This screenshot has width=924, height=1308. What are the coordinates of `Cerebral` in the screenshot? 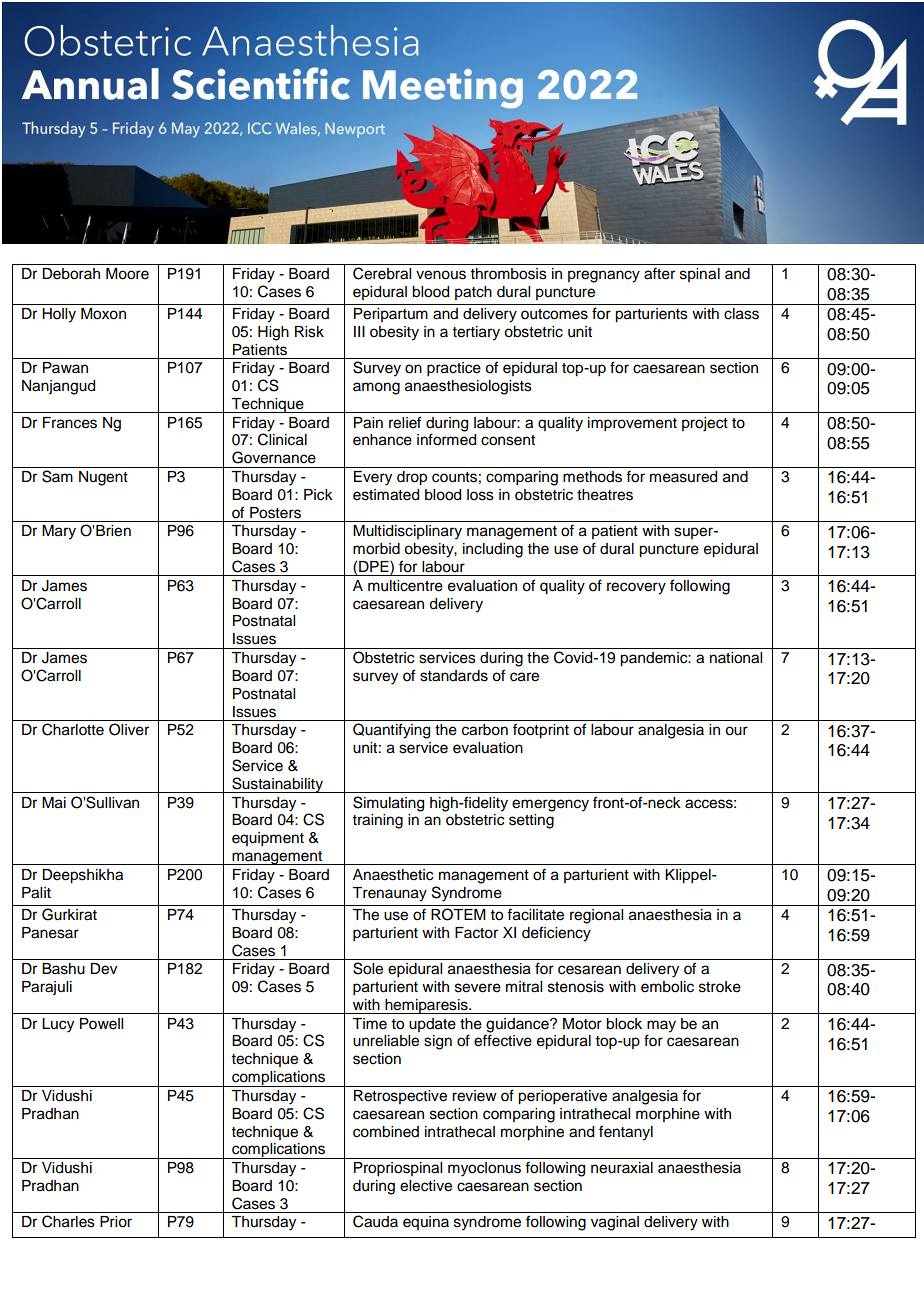 It's located at (382, 273).
